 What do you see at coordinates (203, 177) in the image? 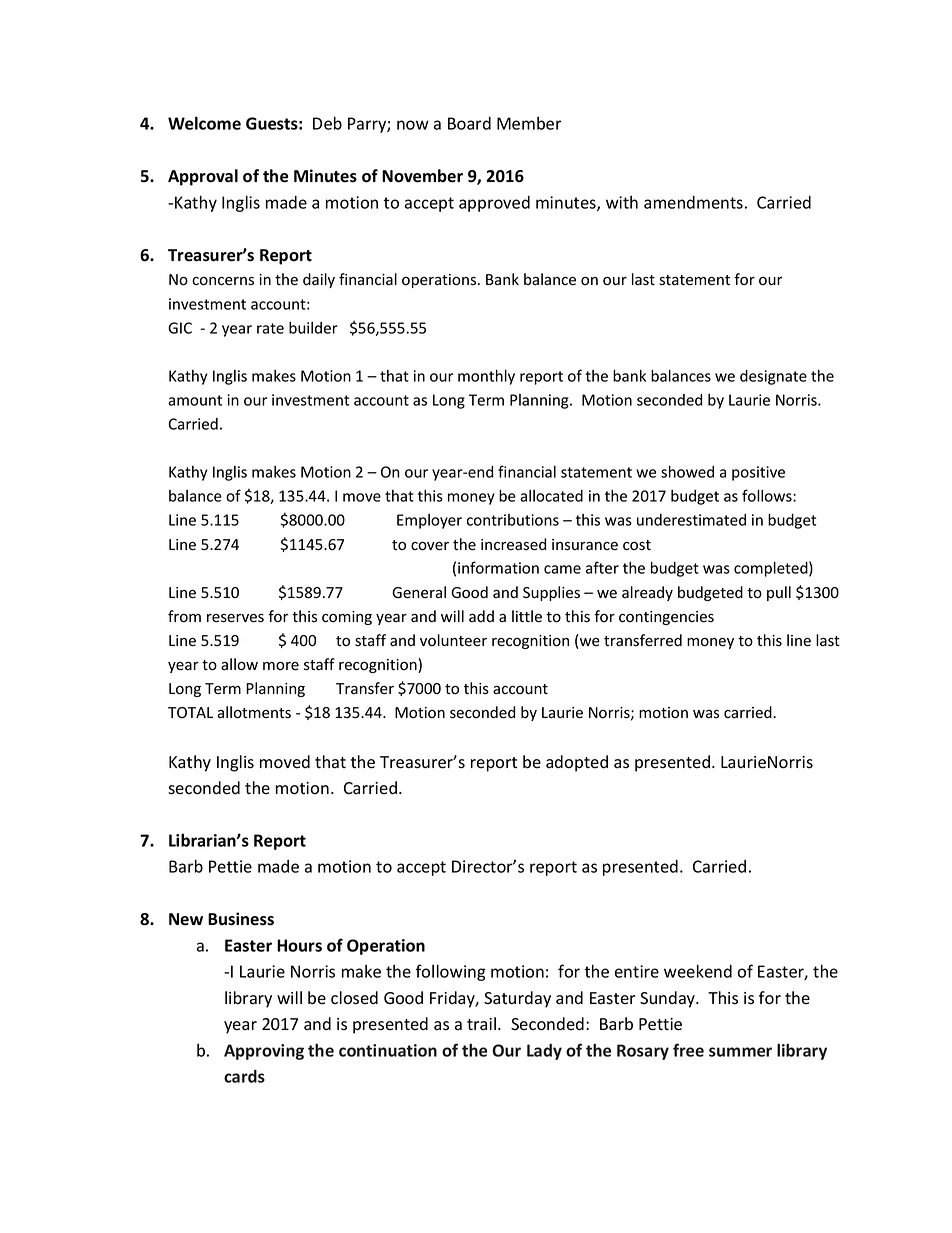
I see `Approval` at bounding box center [203, 177].
